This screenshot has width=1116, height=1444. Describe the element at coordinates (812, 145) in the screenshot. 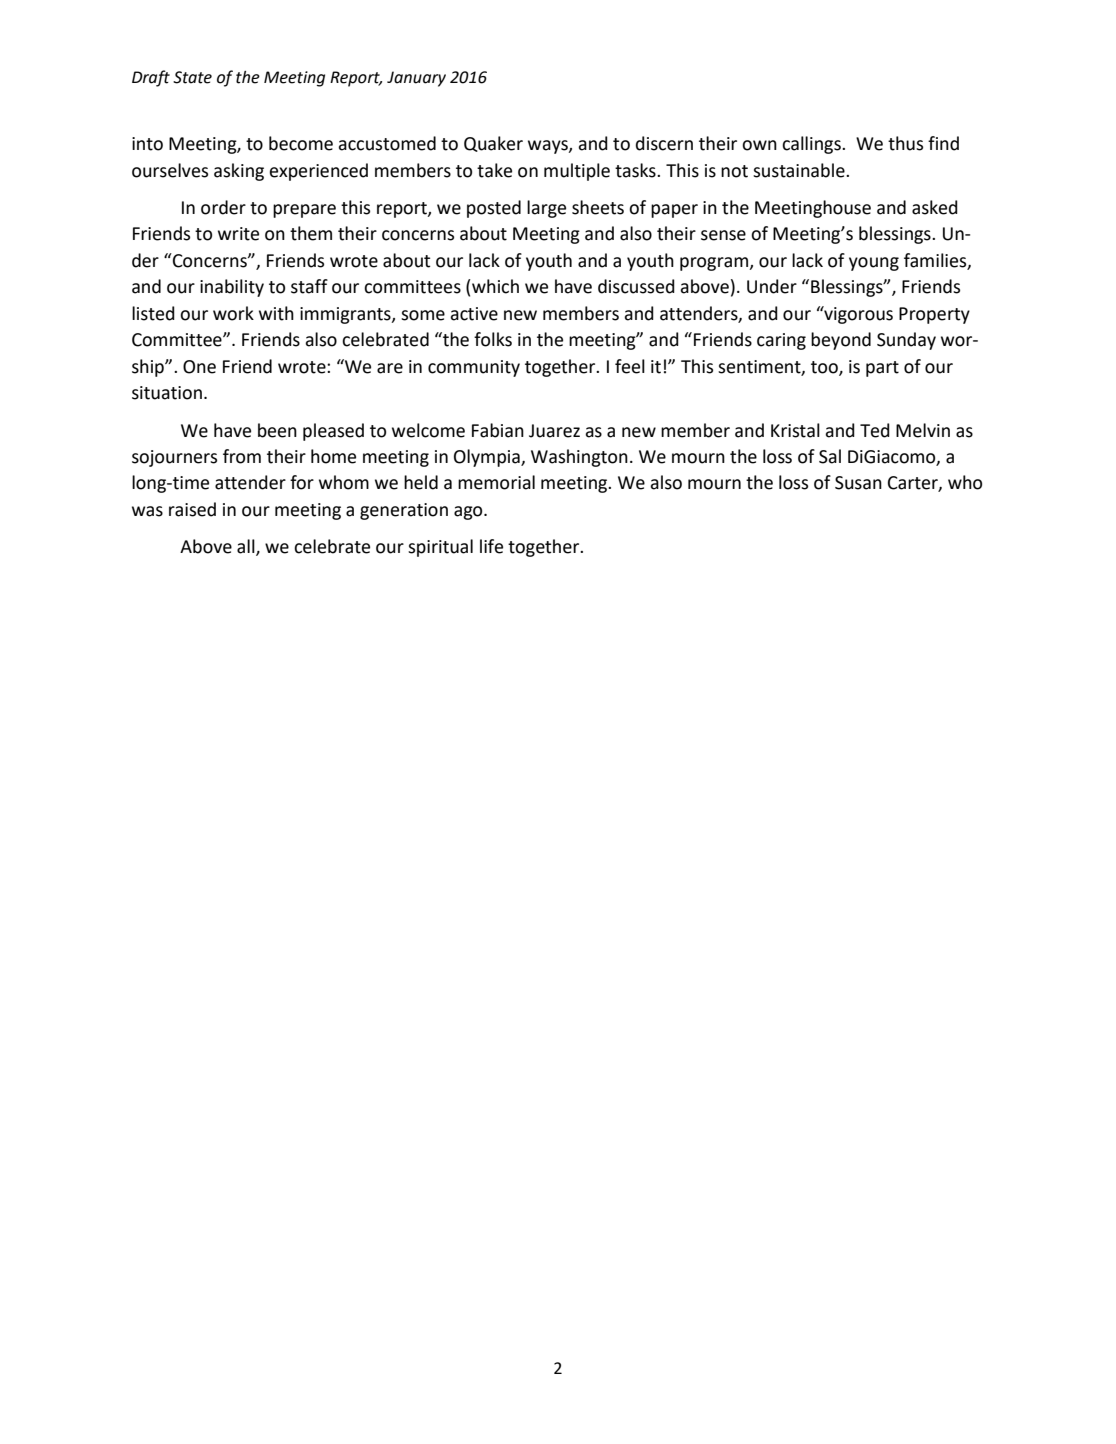

I see `callings` at that location.
